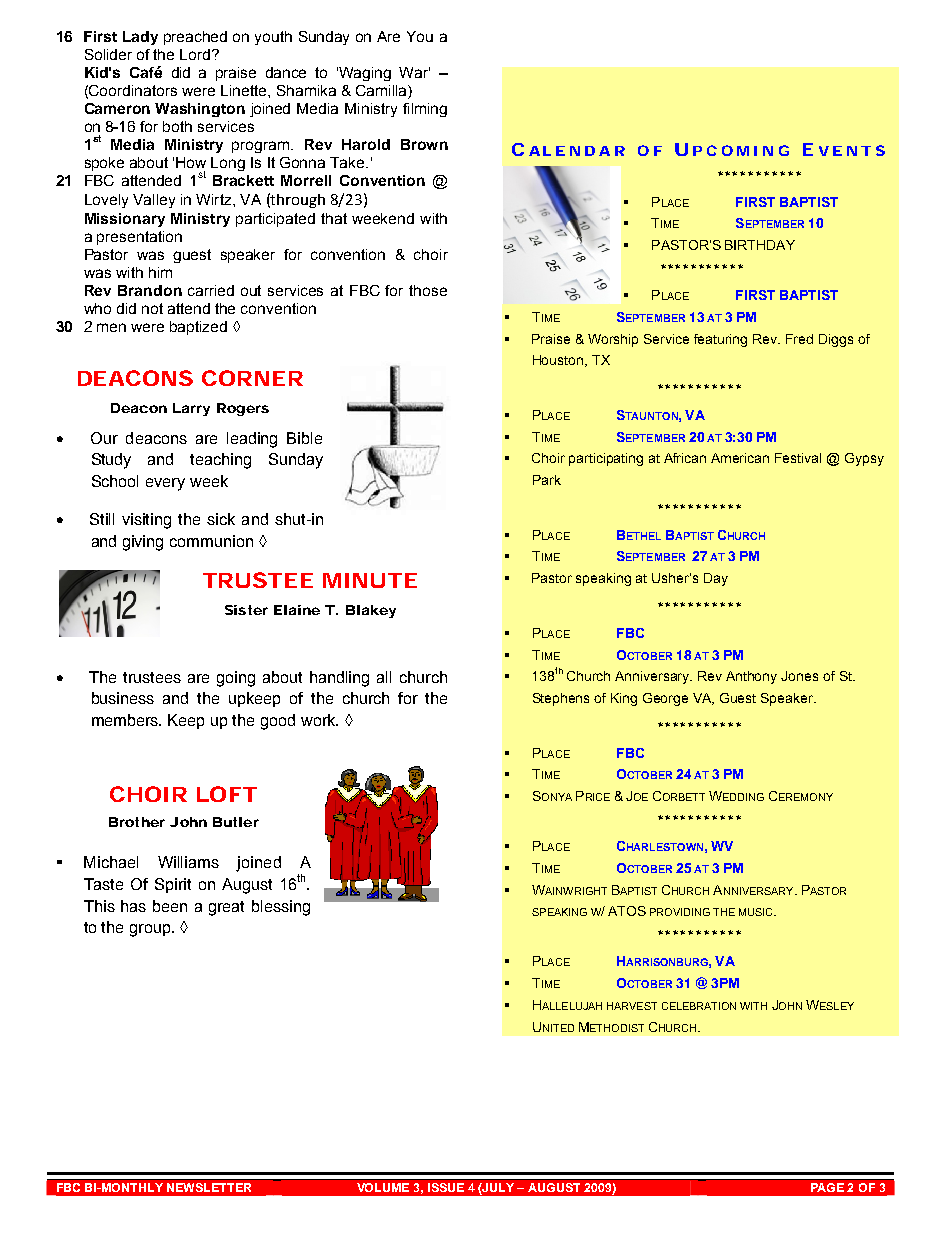 The width and height of the image is (952, 1233). Describe the element at coordinates (699, 1006) in the image. I see `CELEBRATION` at that location.
